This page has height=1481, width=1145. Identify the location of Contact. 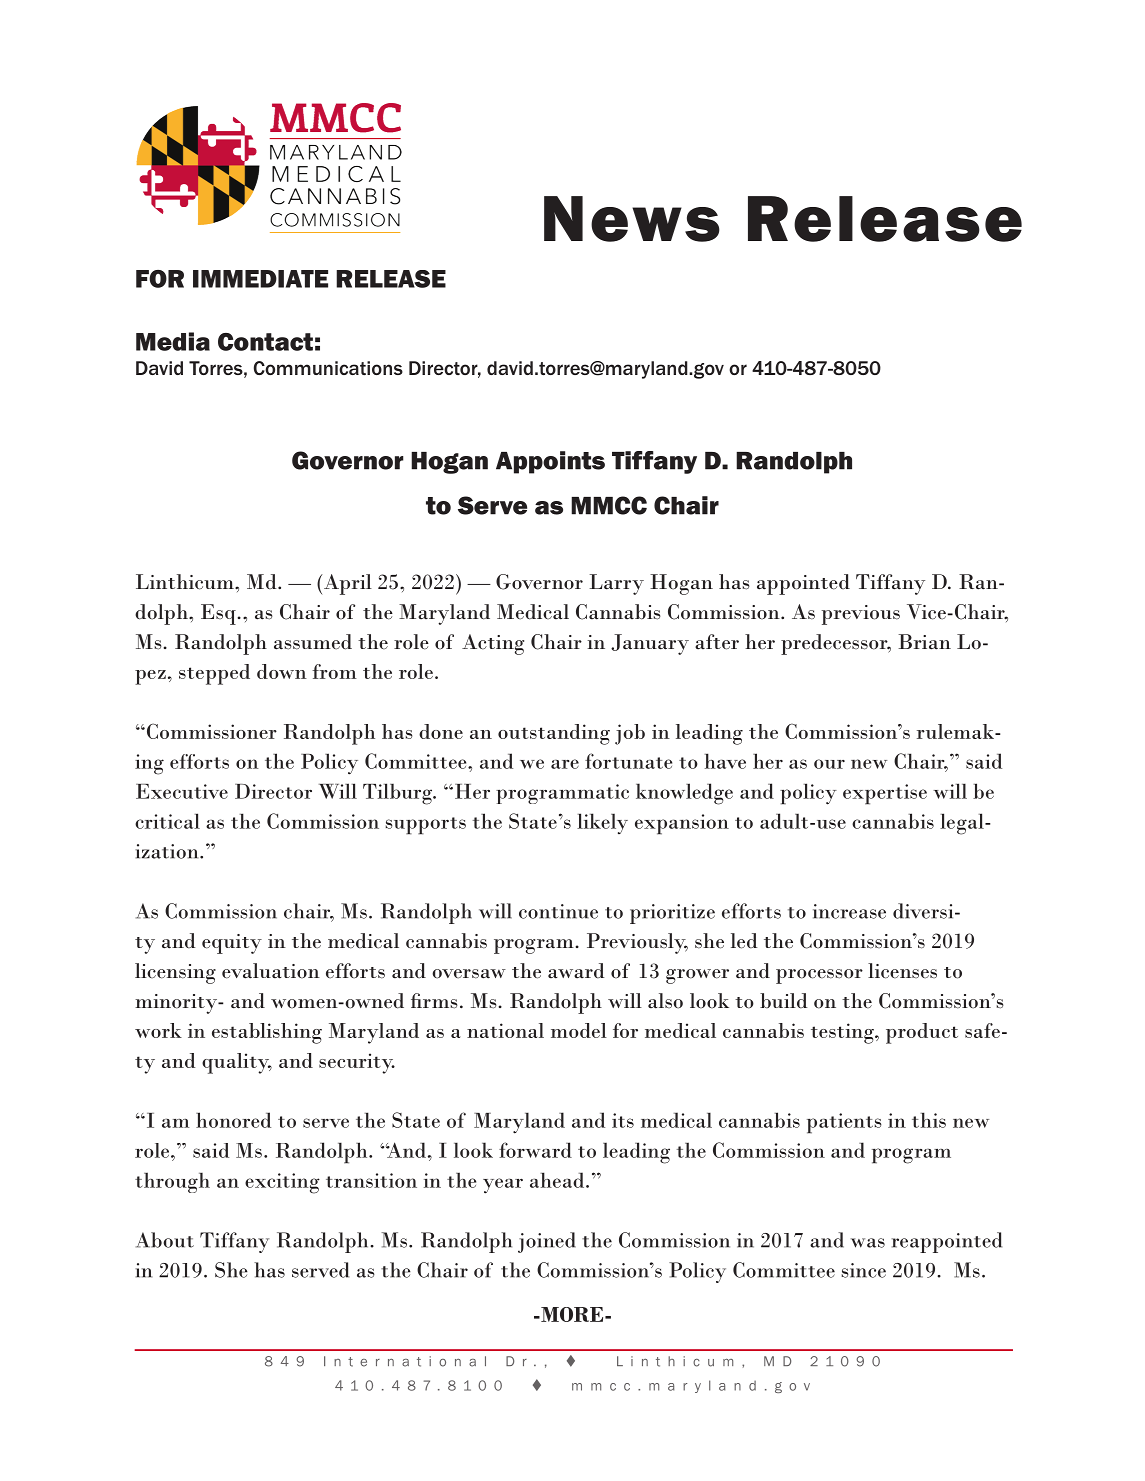
(265, 342).
